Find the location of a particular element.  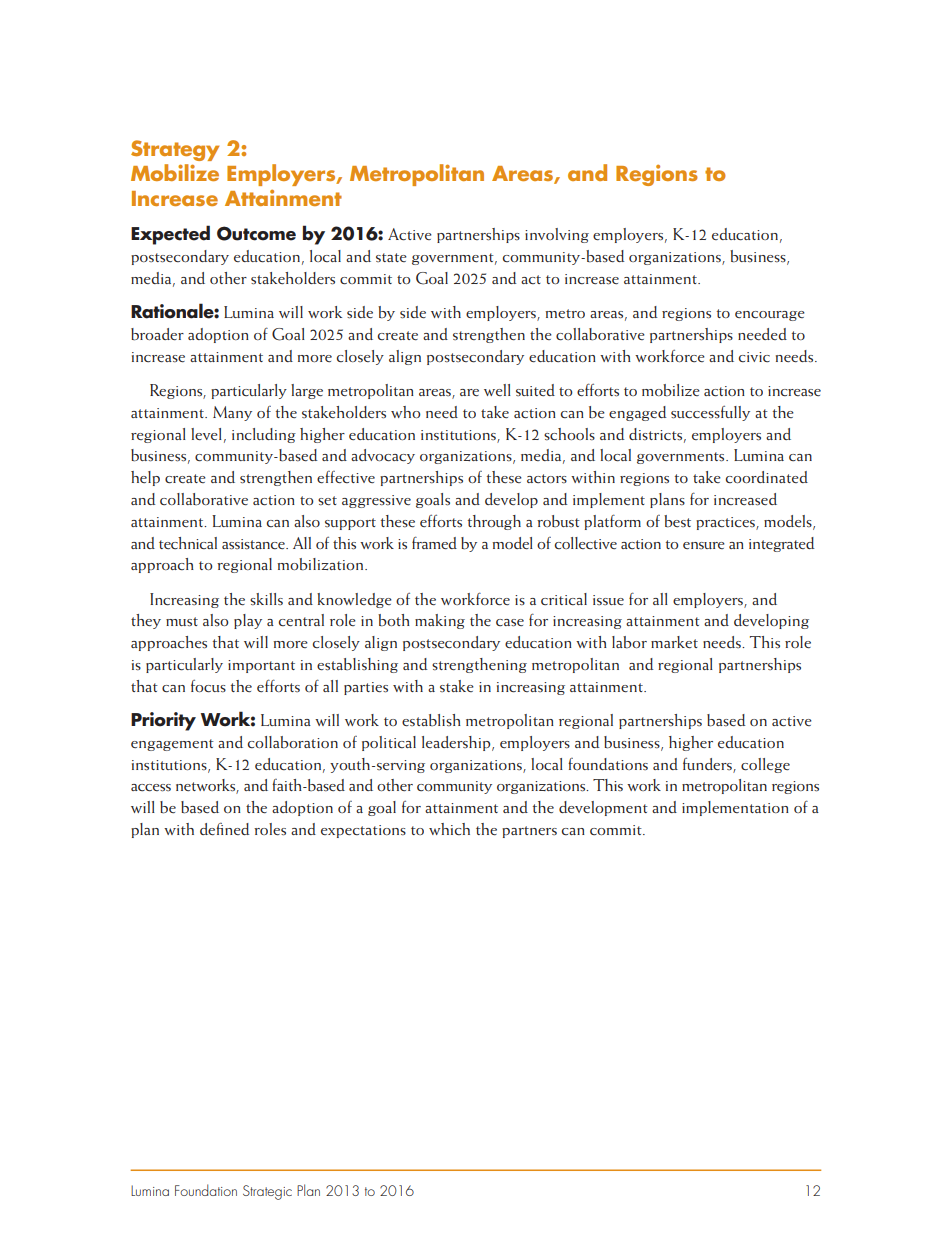

focus is located at coordinates (208, 686).
